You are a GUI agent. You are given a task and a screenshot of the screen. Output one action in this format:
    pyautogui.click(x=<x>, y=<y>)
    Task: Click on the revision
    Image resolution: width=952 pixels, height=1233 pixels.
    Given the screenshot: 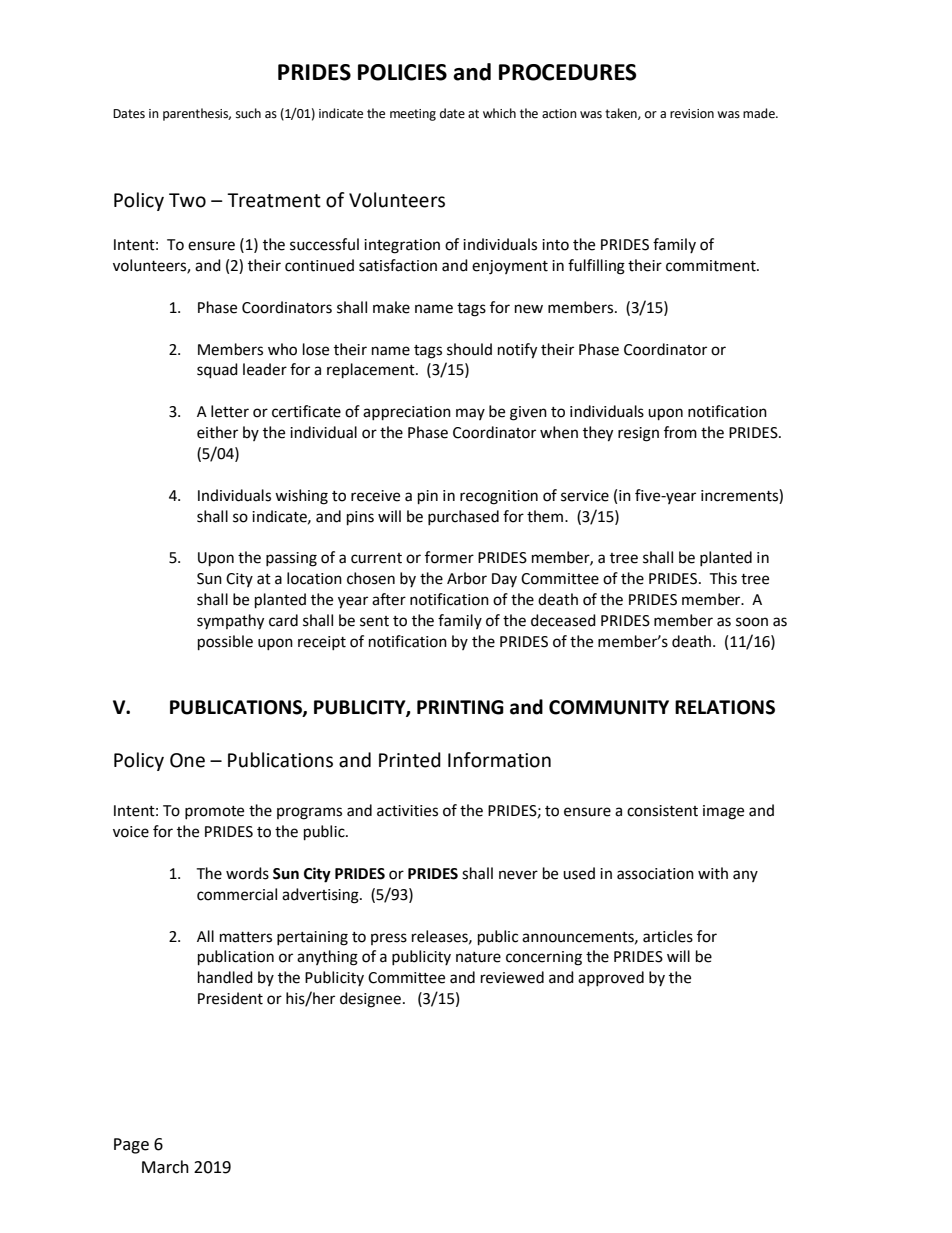 What is the action you would take?
    pyautogui.click(x=692, y=114)
